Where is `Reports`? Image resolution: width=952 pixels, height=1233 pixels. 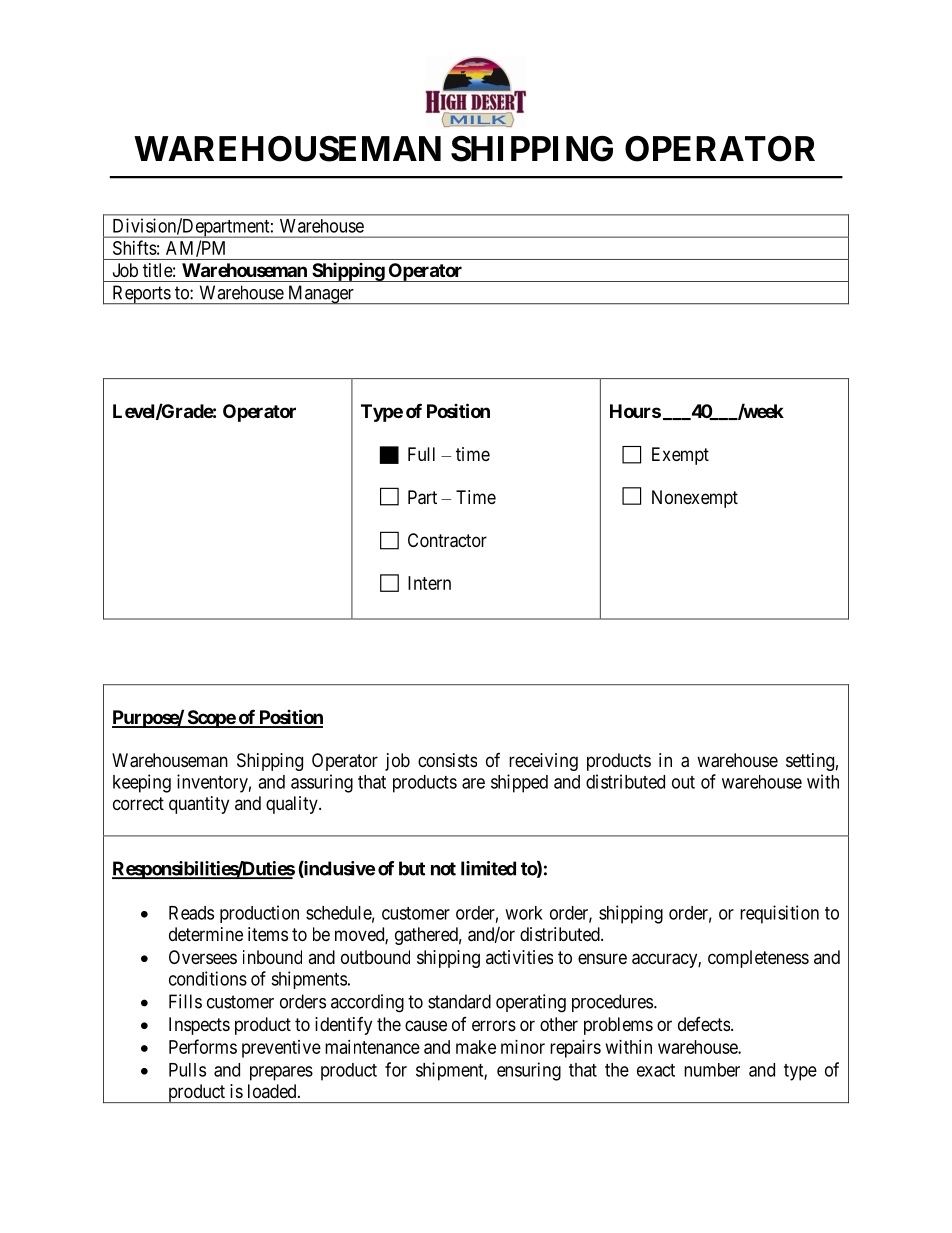
Reports is located at coordinates (141, 295).
